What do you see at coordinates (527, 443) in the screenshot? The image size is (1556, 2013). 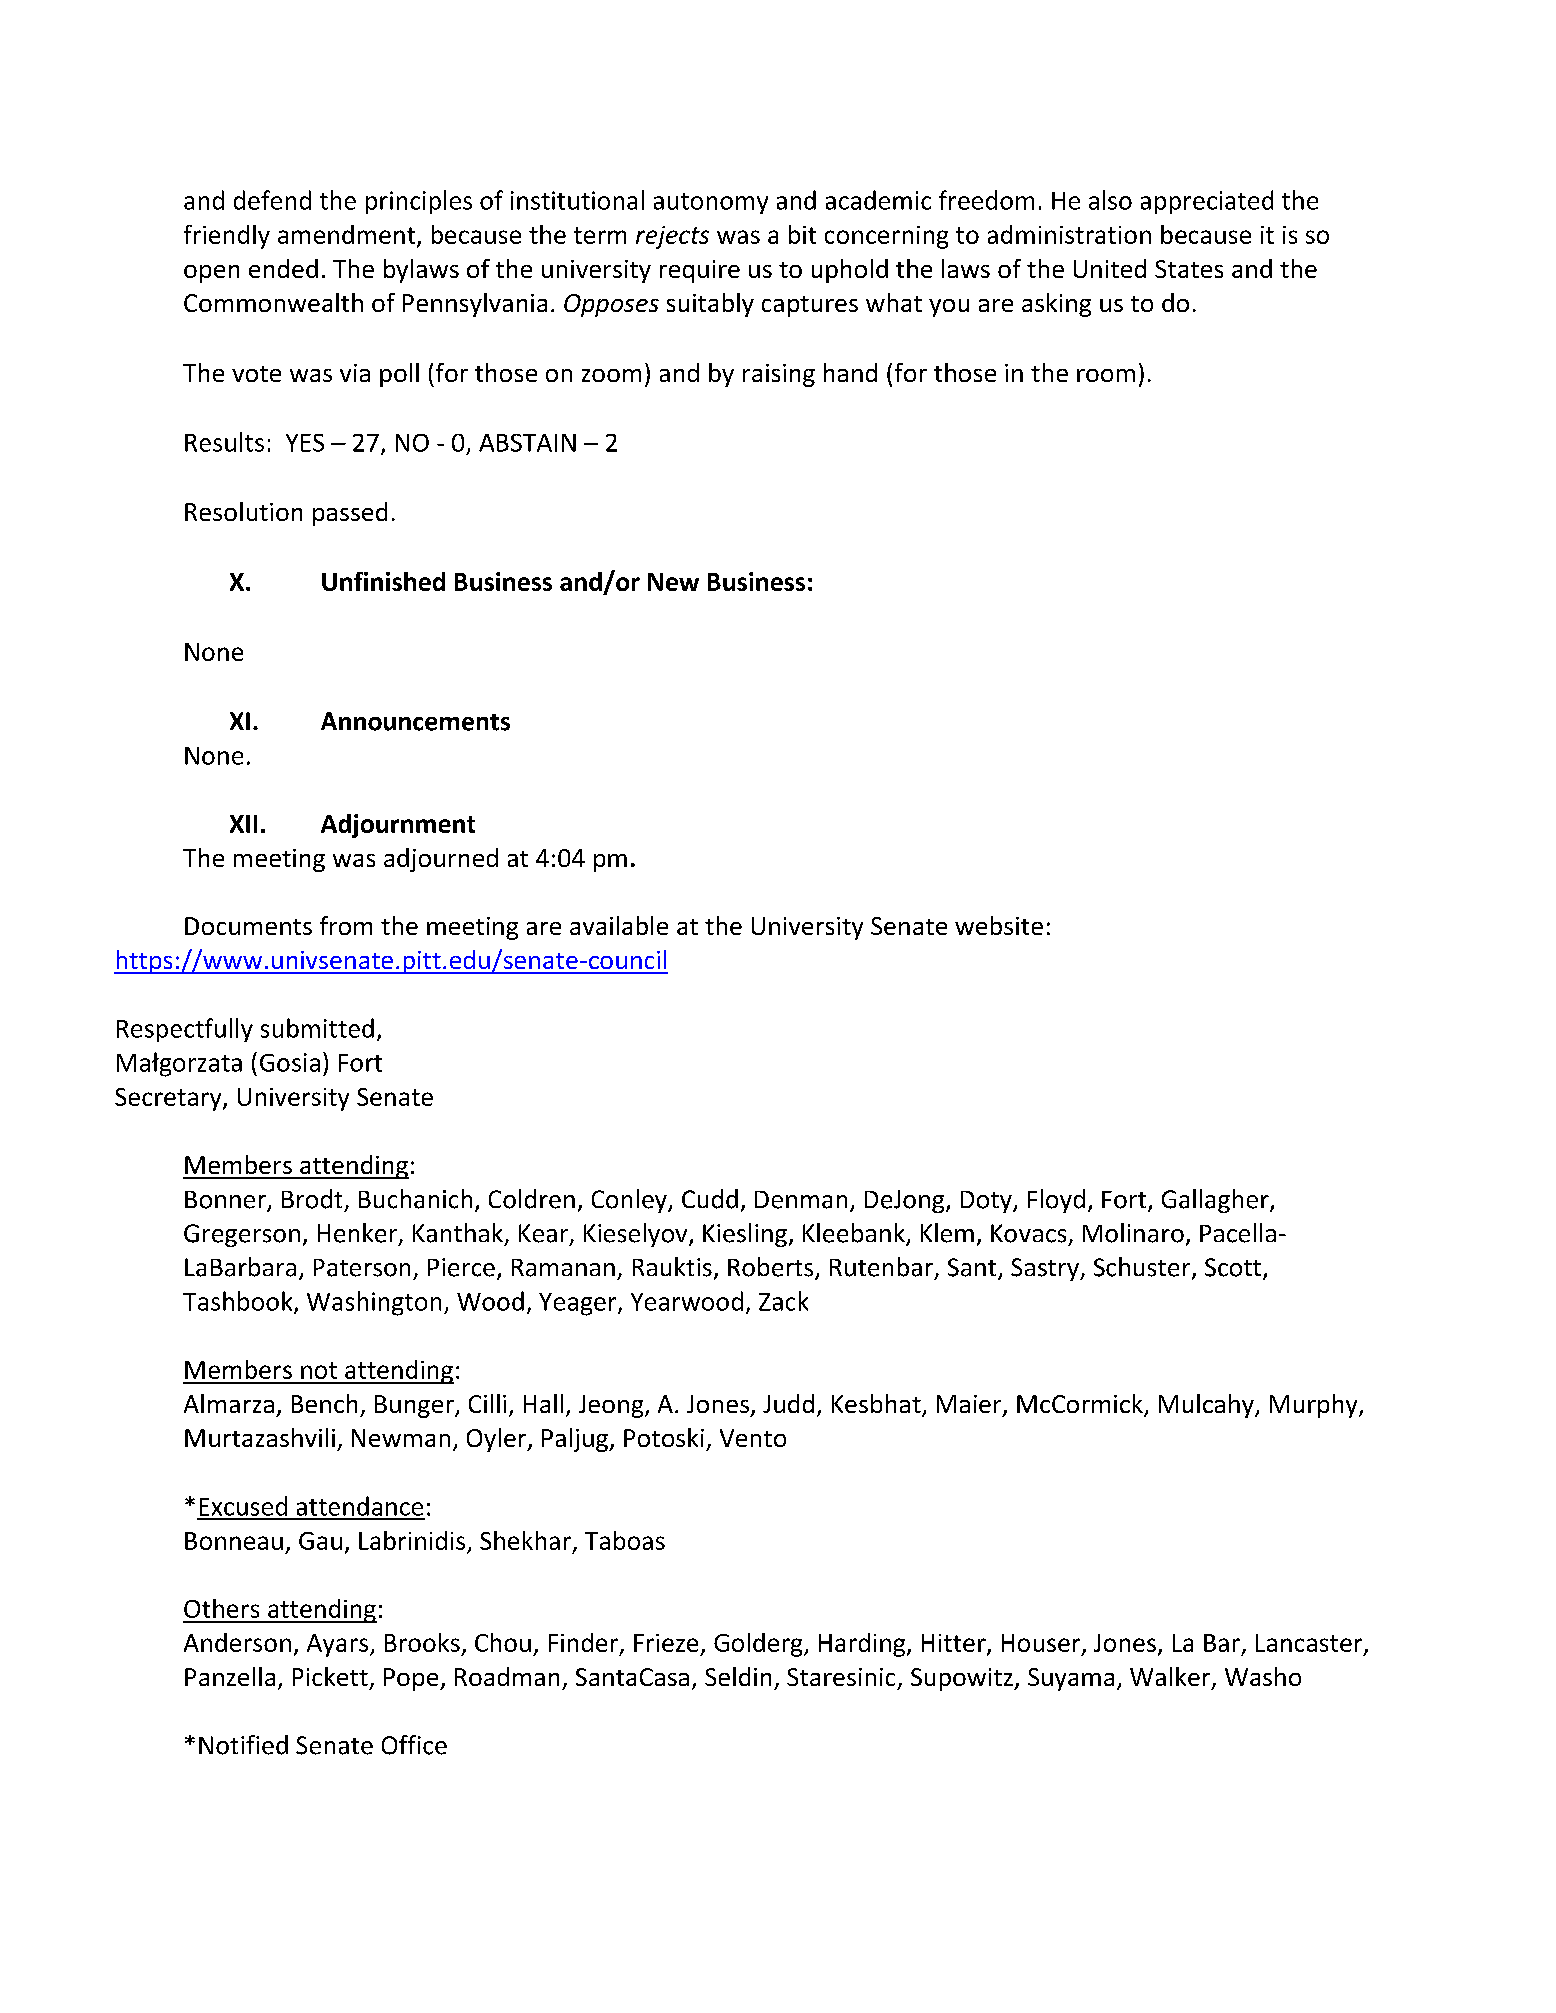 I see `ABSTAIN` at bounding box center [527, 443].
